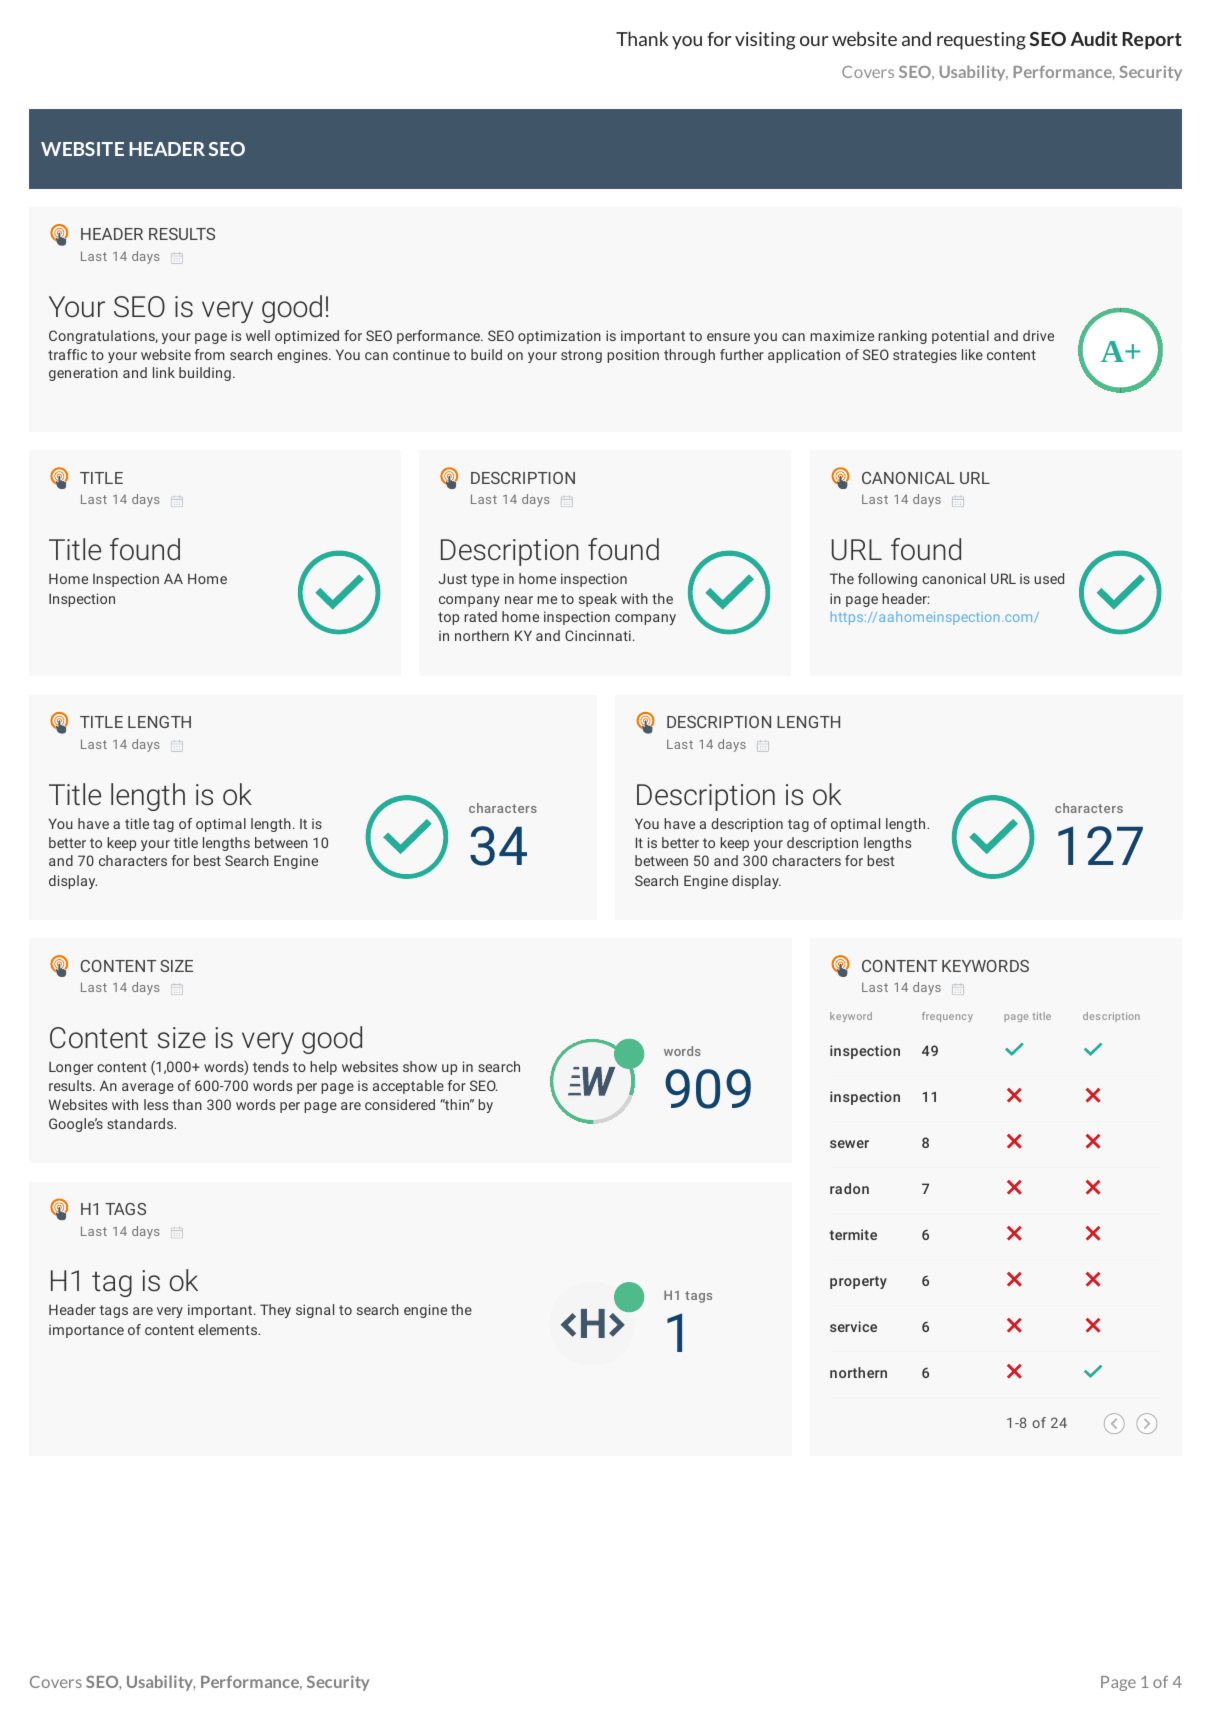 This document has height=1713, width=1211. What do you see at coordinates (448, 618) in the document?
I see `top` at bounding box center [448, 618].
